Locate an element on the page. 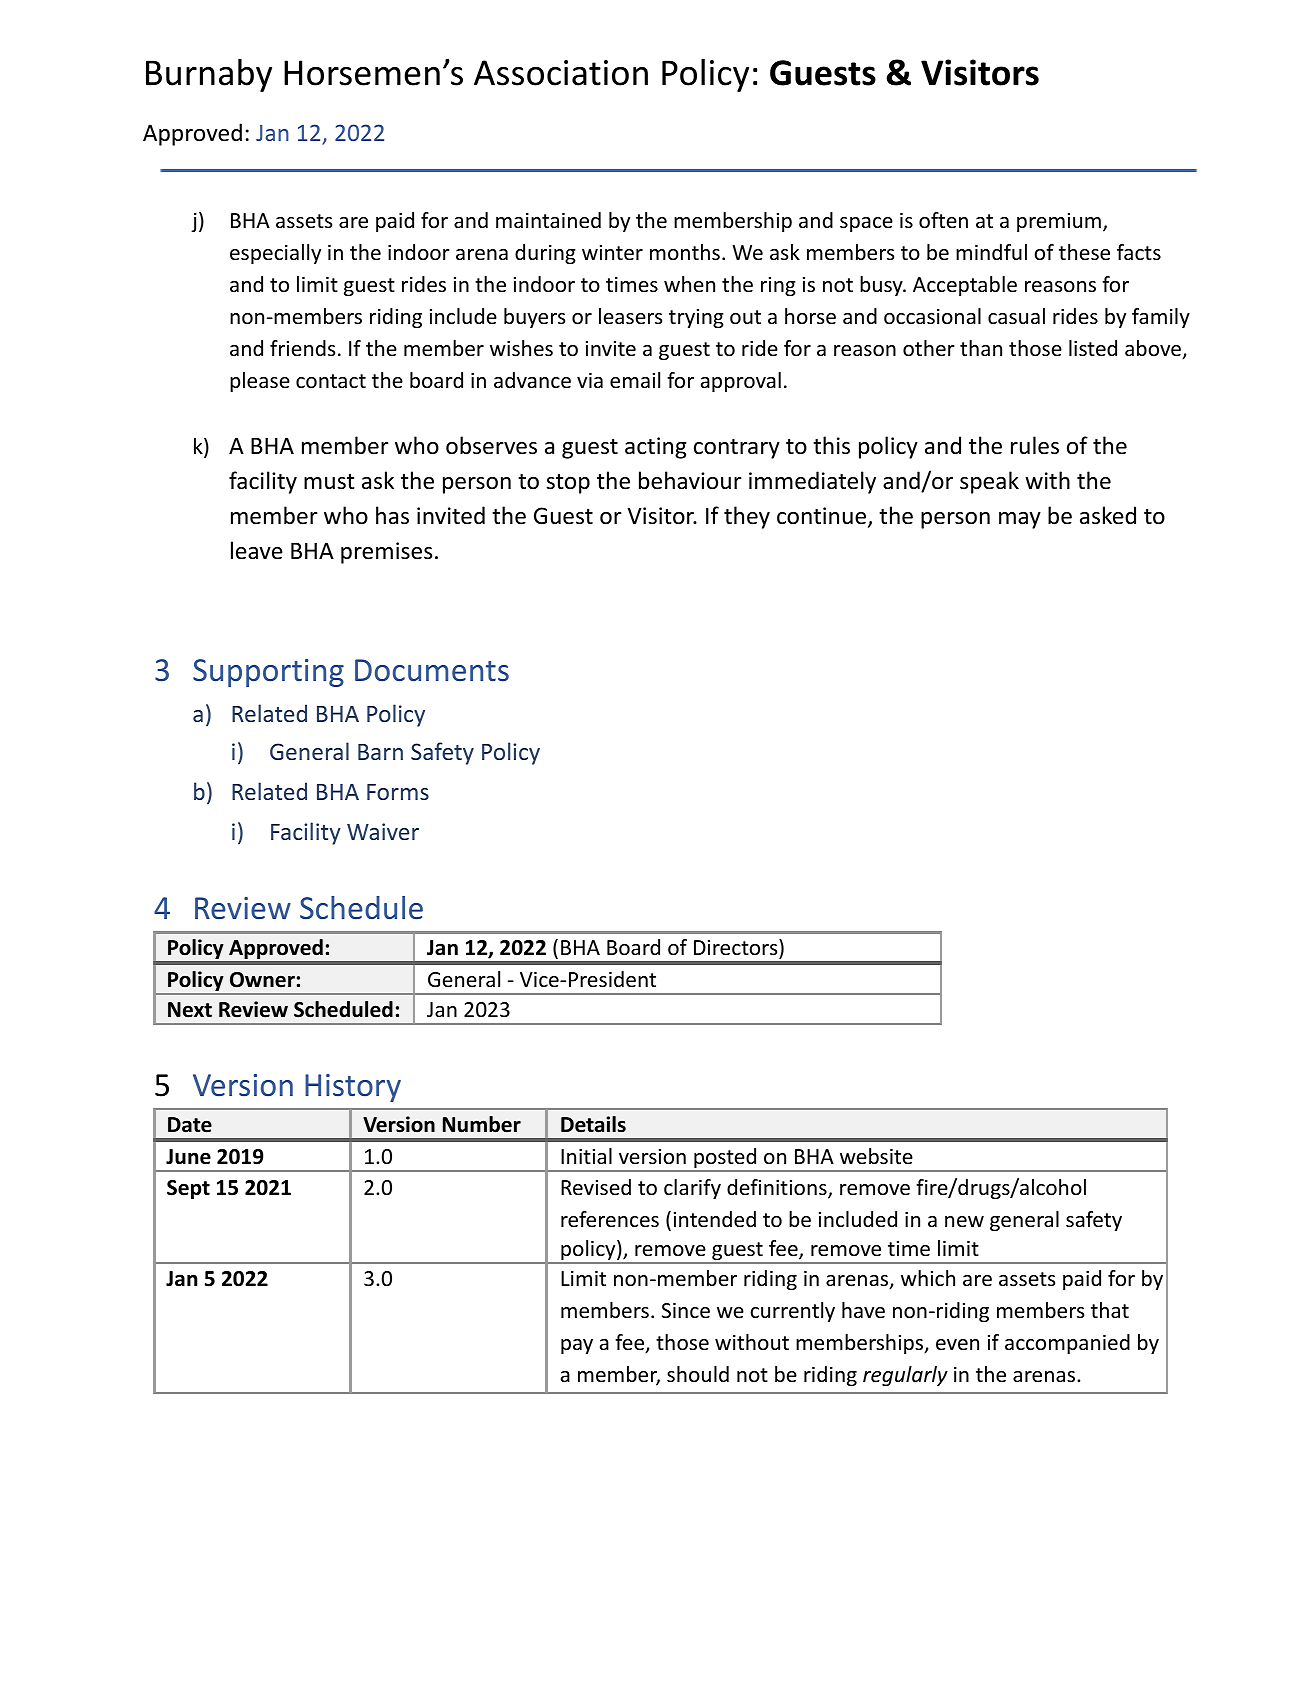 Image resolution: width=1304 pixels, height=1688 pixels. Since is located at coordinates (686, 1311).
